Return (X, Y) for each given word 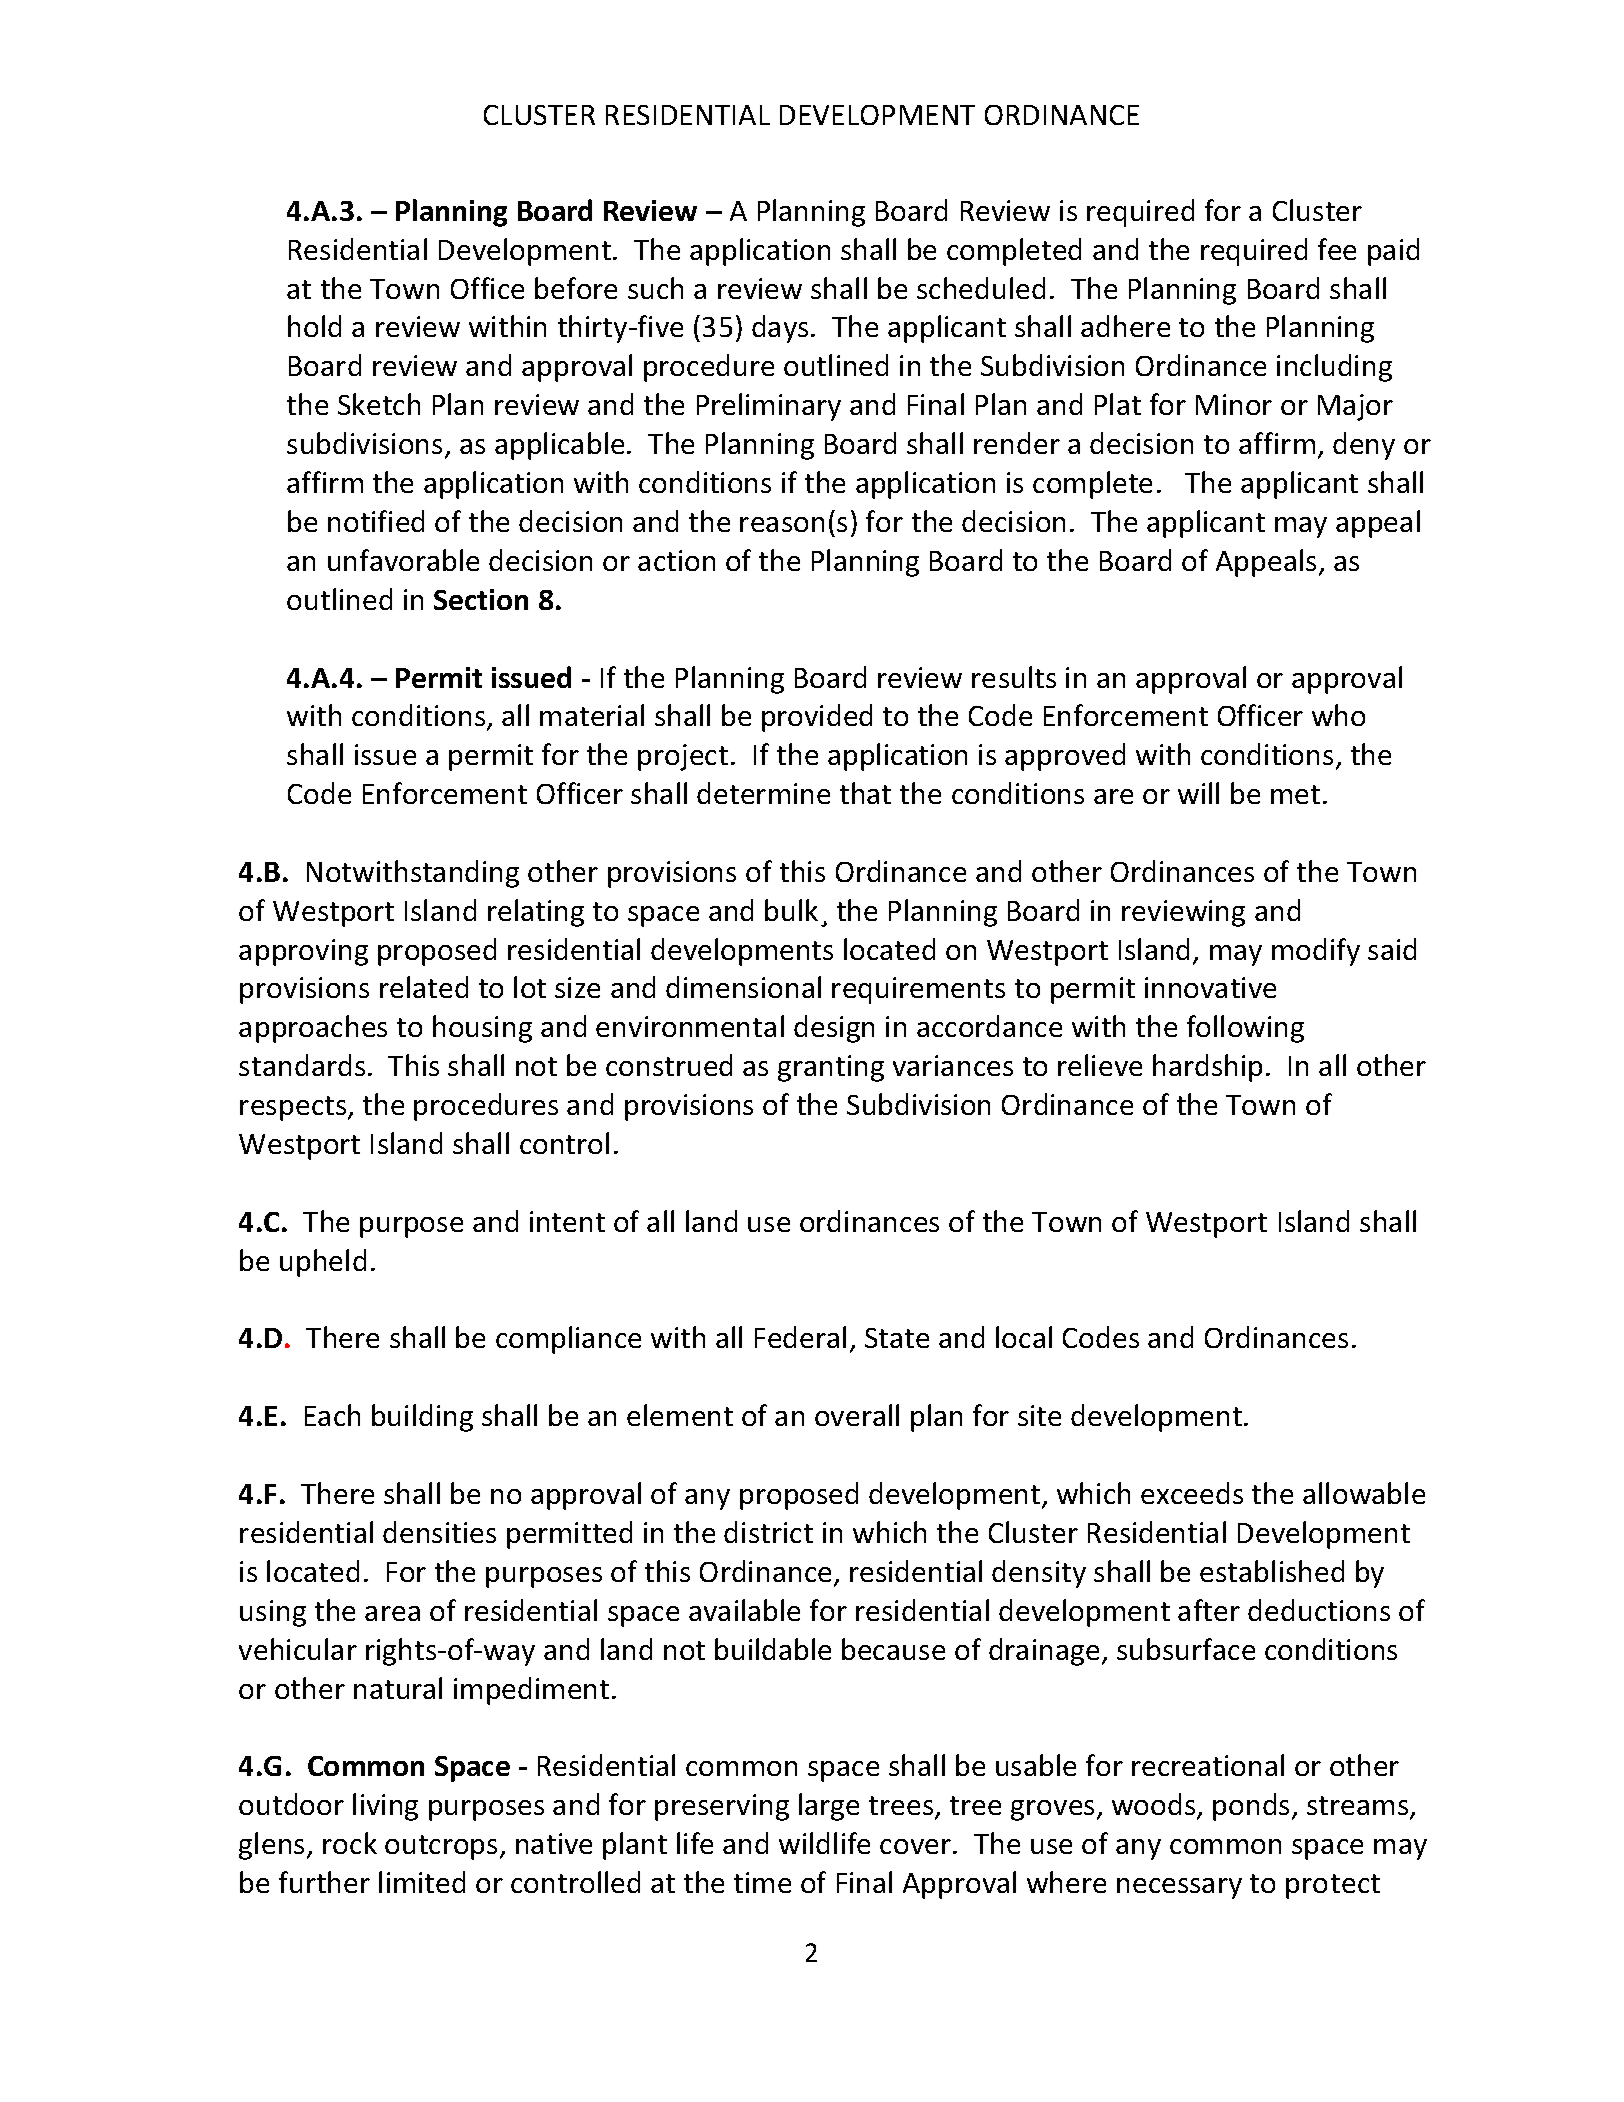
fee (1337, 249)
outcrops (441, 1847)
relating (536, 913)
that (865, 793)
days (780, 329)
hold (314, 326)
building (422, 1418)
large (829, 1807)
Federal (800, 1337)
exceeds (1192, 1493)
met (1295, 794)
